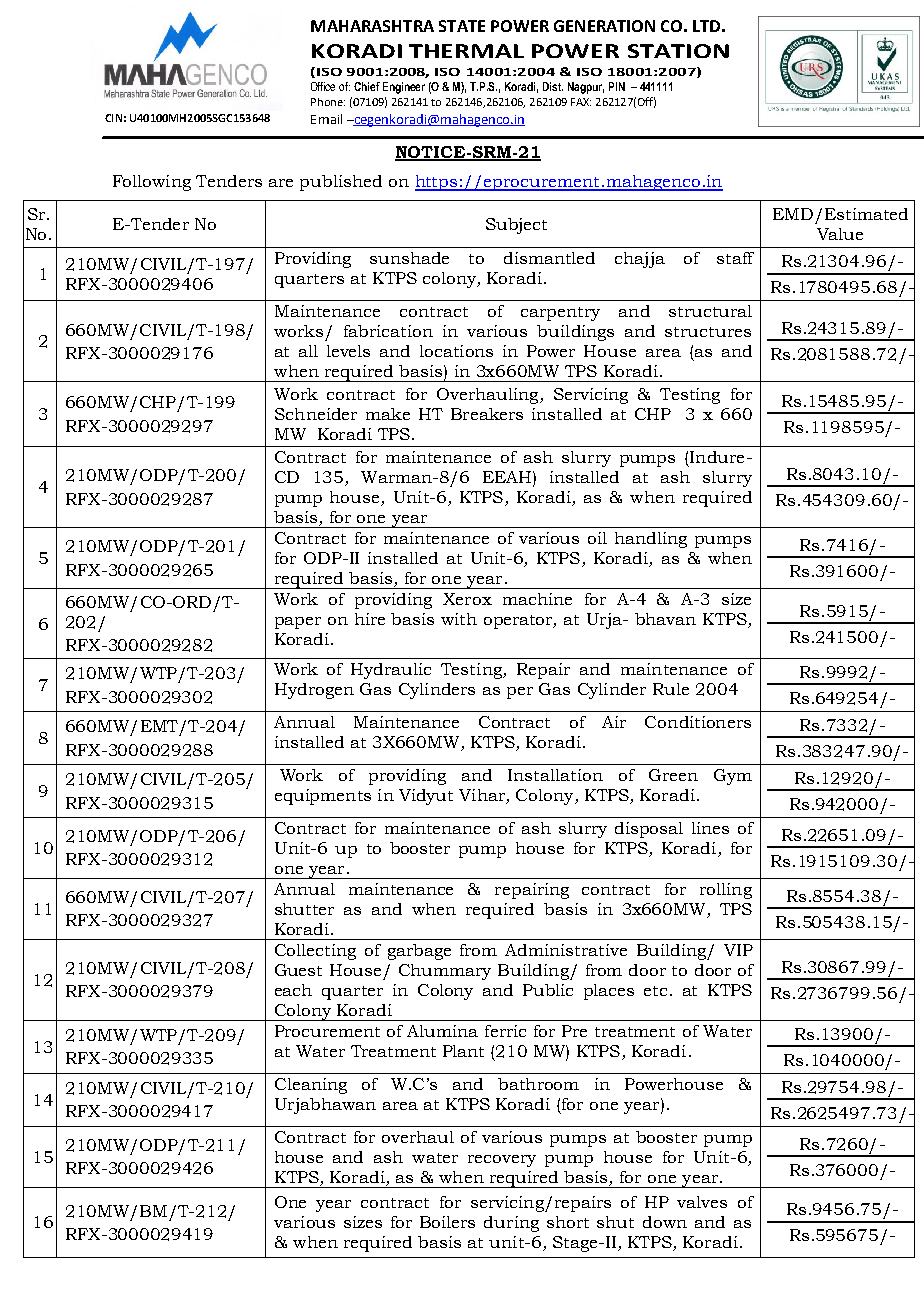 The height and width of the page is (1307, 924). I want to click on Cleaning, so click(311, 1086).
